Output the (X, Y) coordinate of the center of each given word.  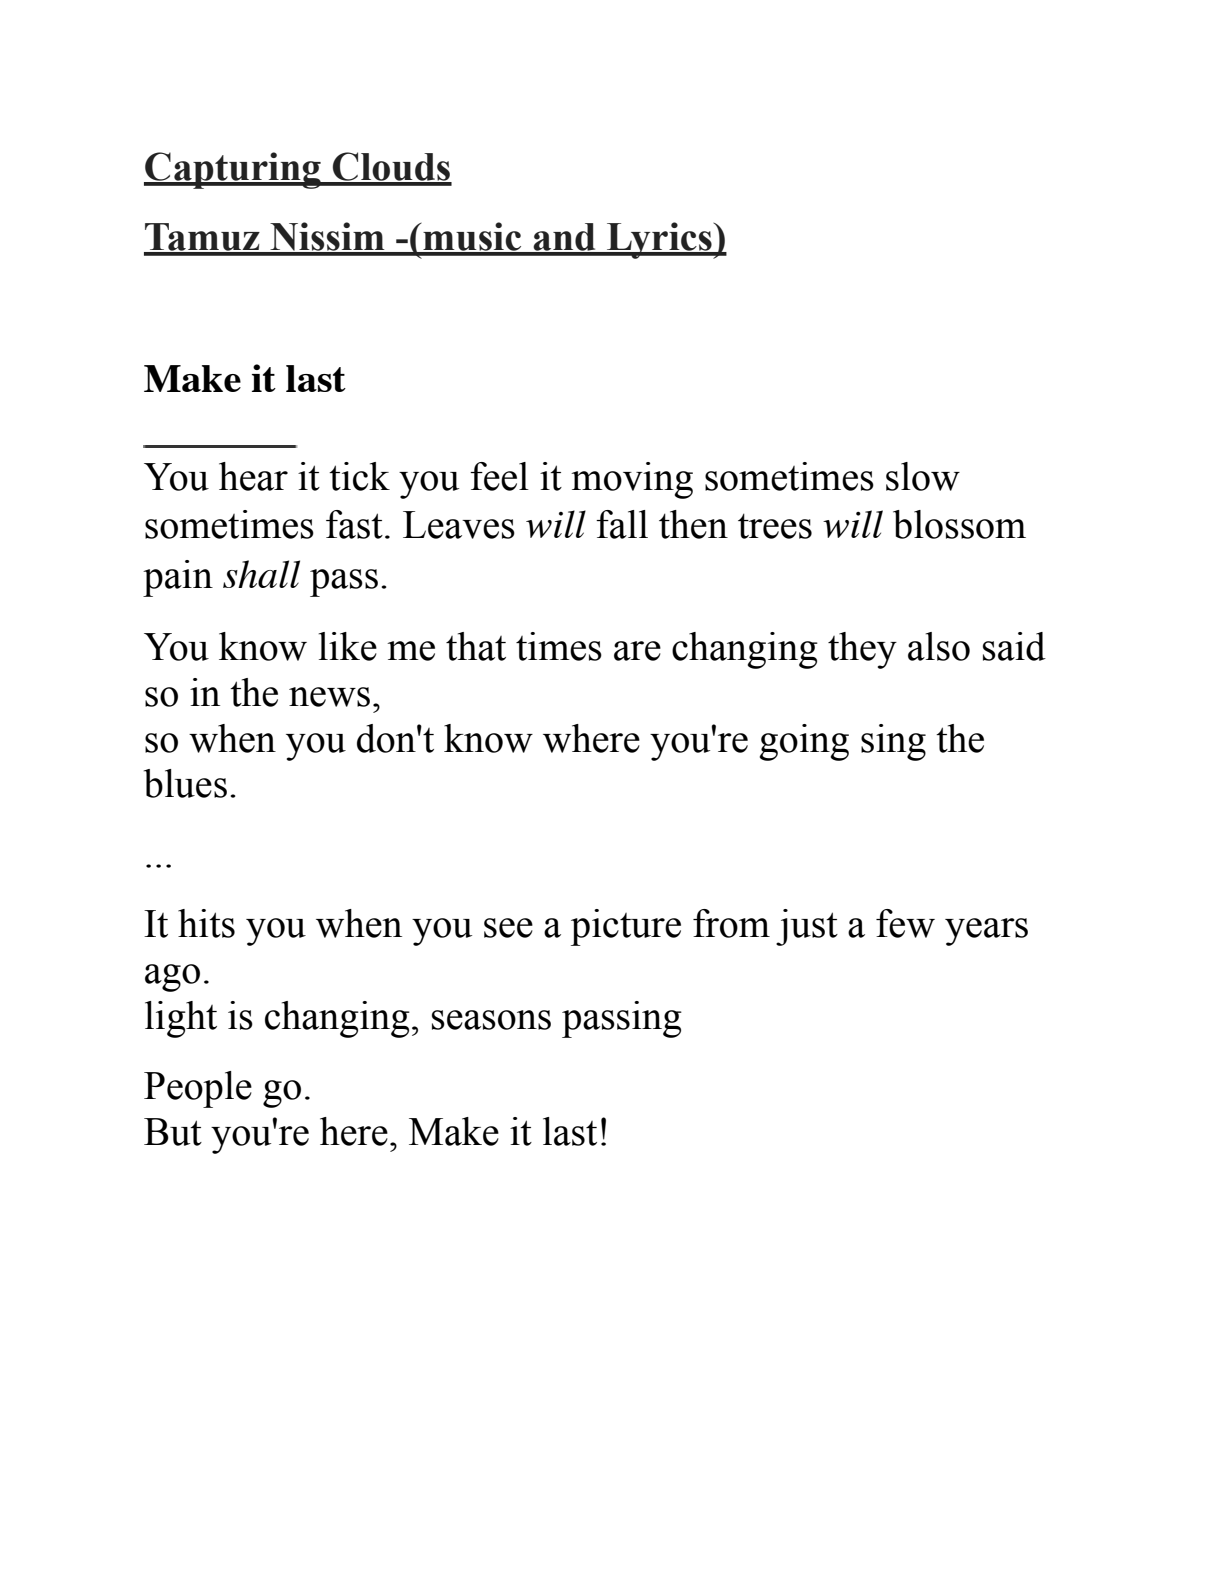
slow (923, 476)
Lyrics (659, 240)
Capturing (233, 170)
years (986, 932)
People (198, 1089)
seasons (491, 1020)
